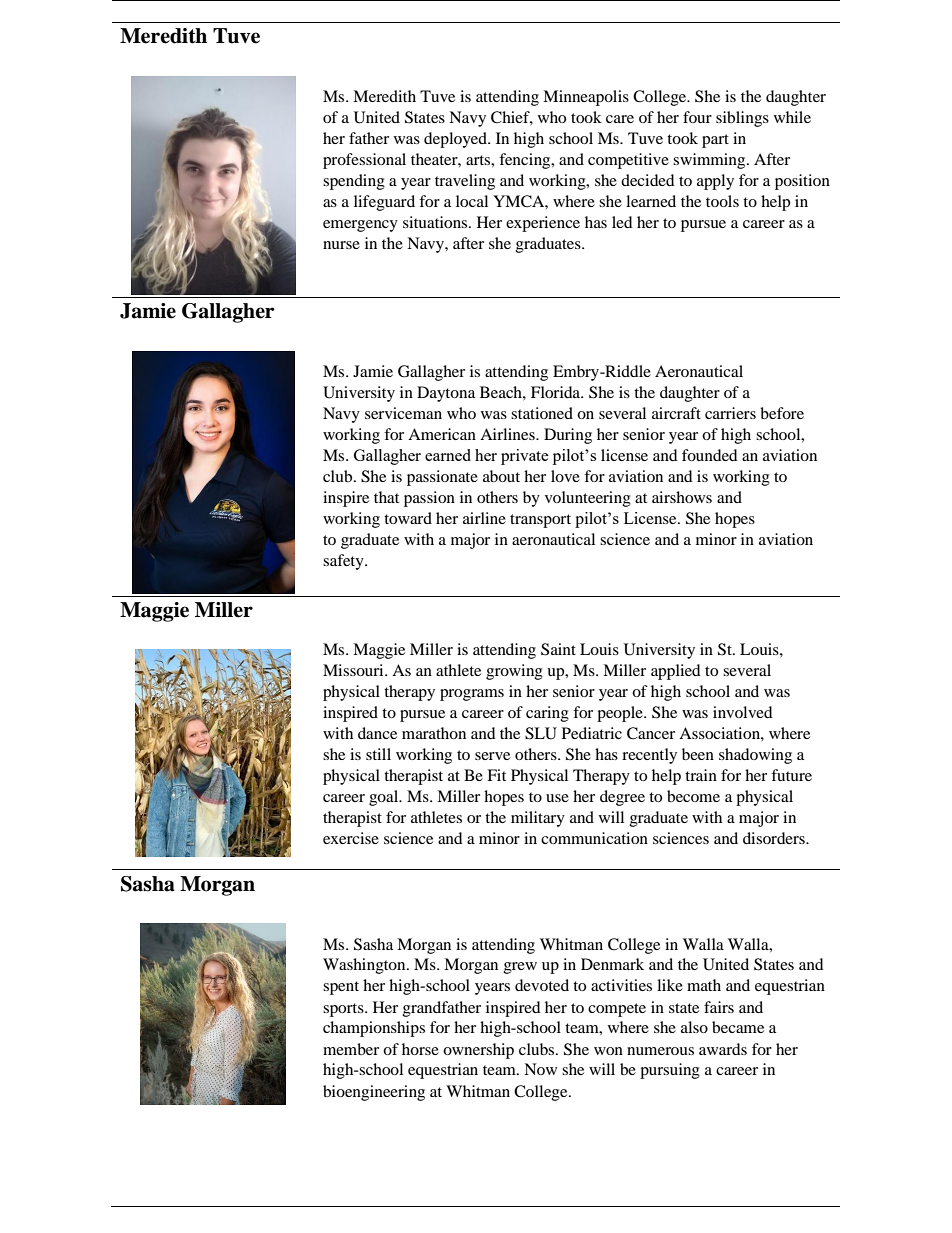 Image resolution: width=952 pixels, height=1233 pixels. What do you see at coordinates (586, 98) in the screenshot?
I see `Minneapolis` at bounding box center [586, 98].
